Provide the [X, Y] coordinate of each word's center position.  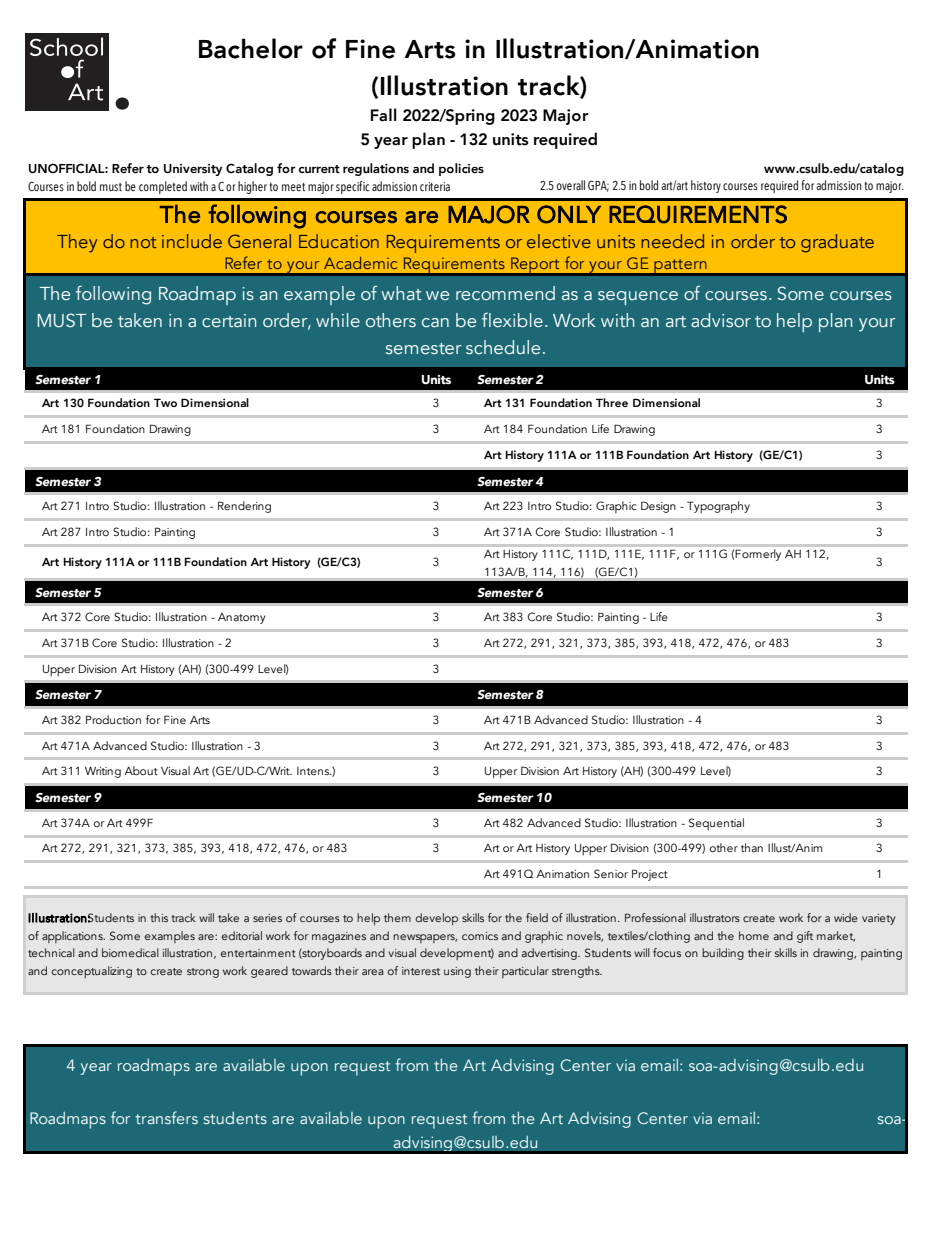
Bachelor [251, 48]
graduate [837, 243]
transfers [166, 1117]
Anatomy [242, 618]
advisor [721, 320]
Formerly [758, 555]
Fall [384, 115]
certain [229, 321]
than [752, 847]
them [397, 917]
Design [658, 507]
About [141, 770]
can [435, 323]
